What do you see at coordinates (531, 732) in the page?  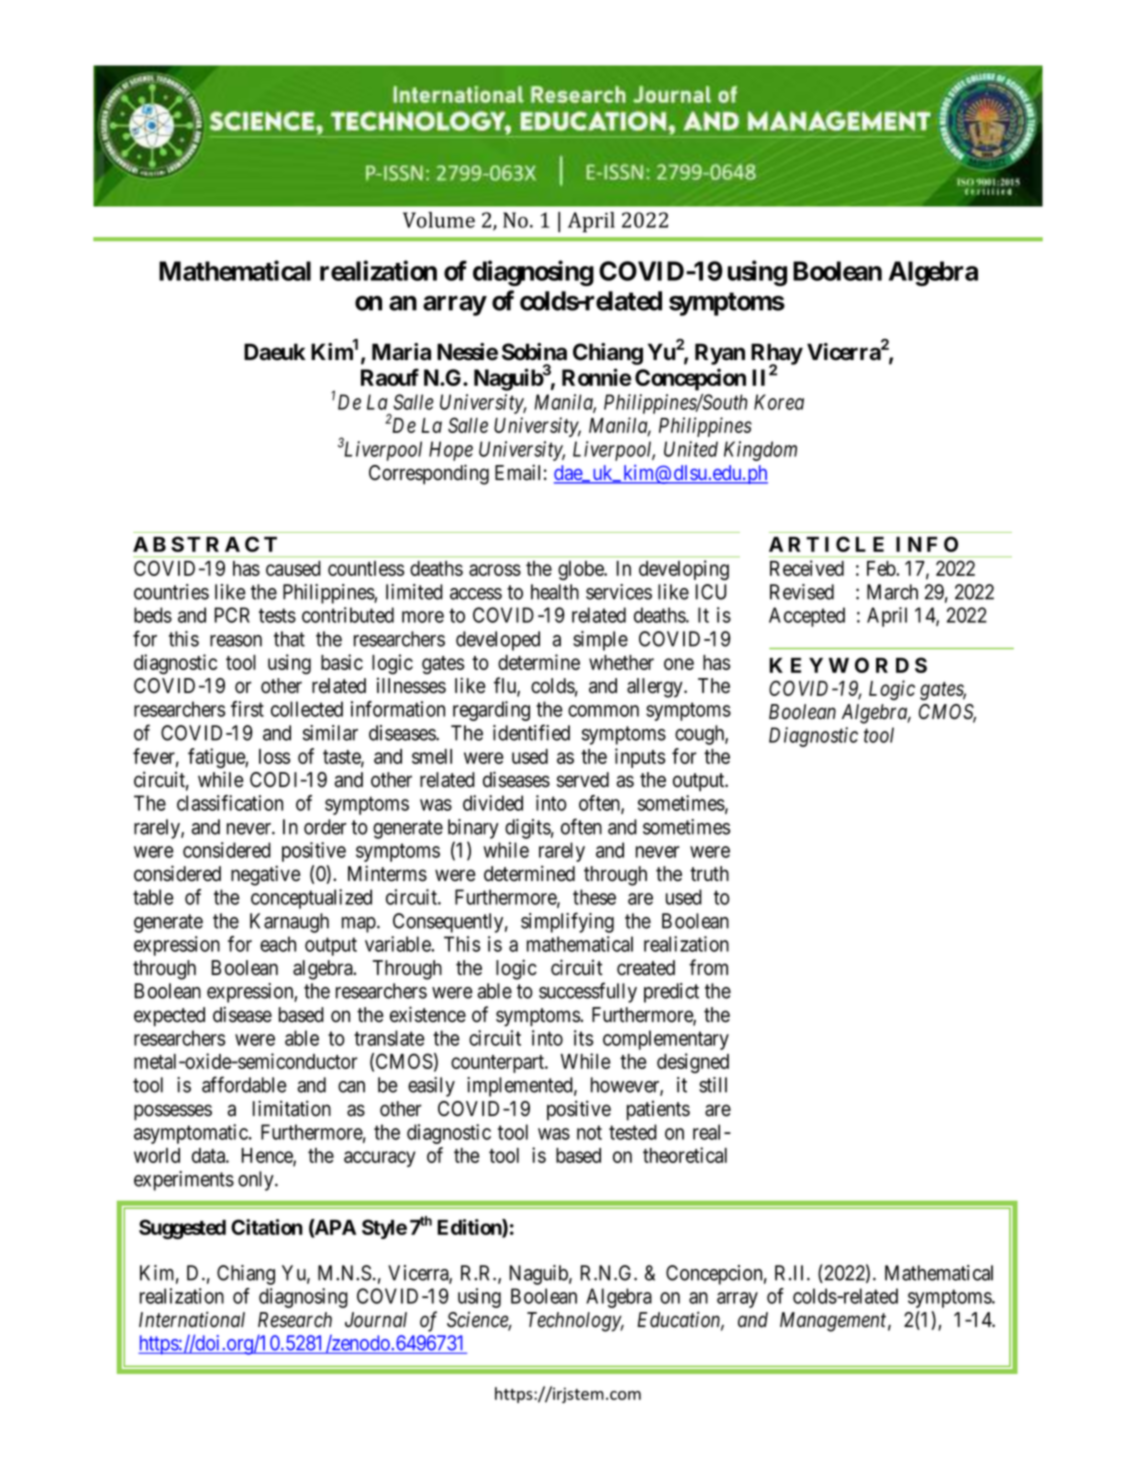 I see `identified` at bounding box center [531, 732].
